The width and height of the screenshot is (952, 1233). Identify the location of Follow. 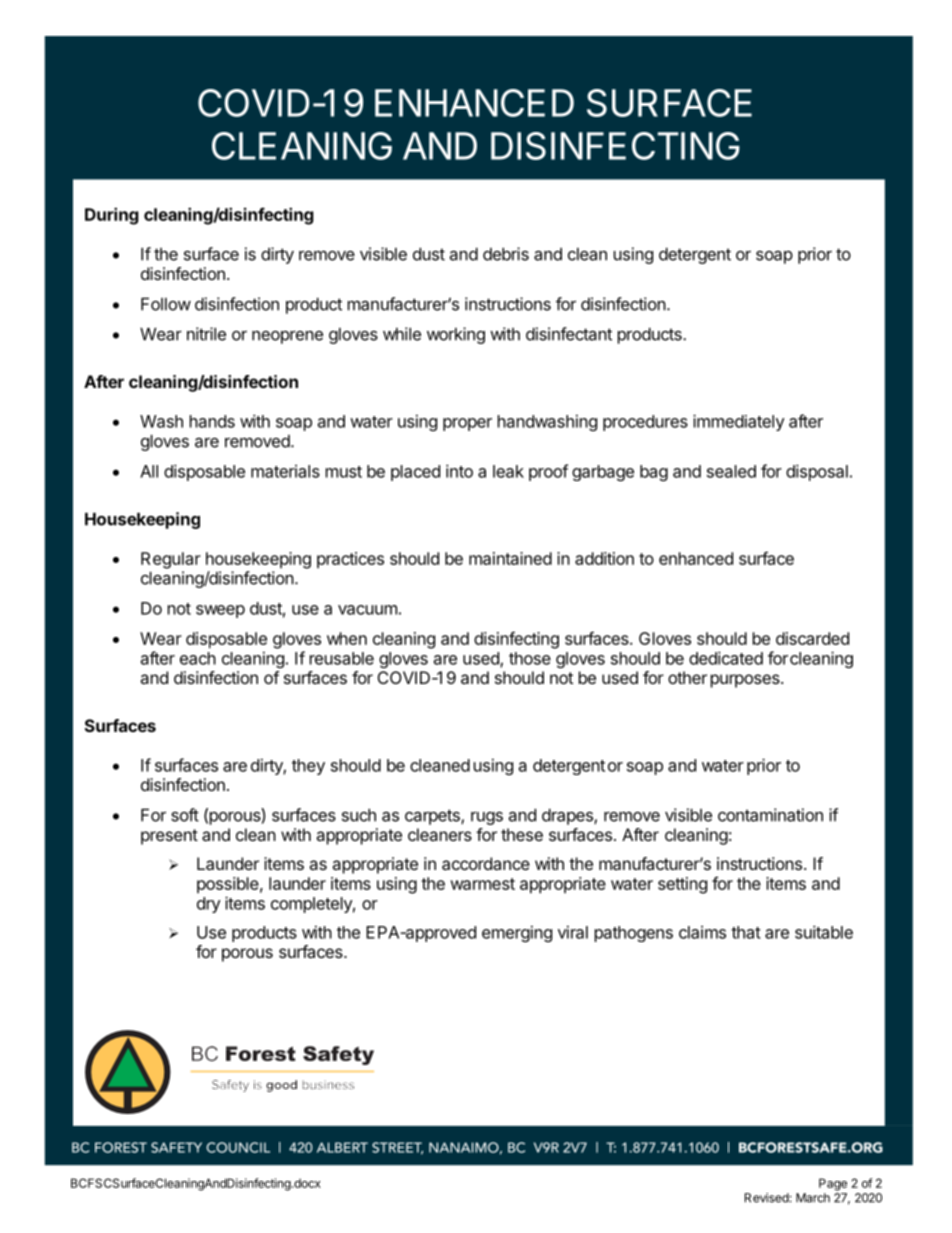
(166, 304).
